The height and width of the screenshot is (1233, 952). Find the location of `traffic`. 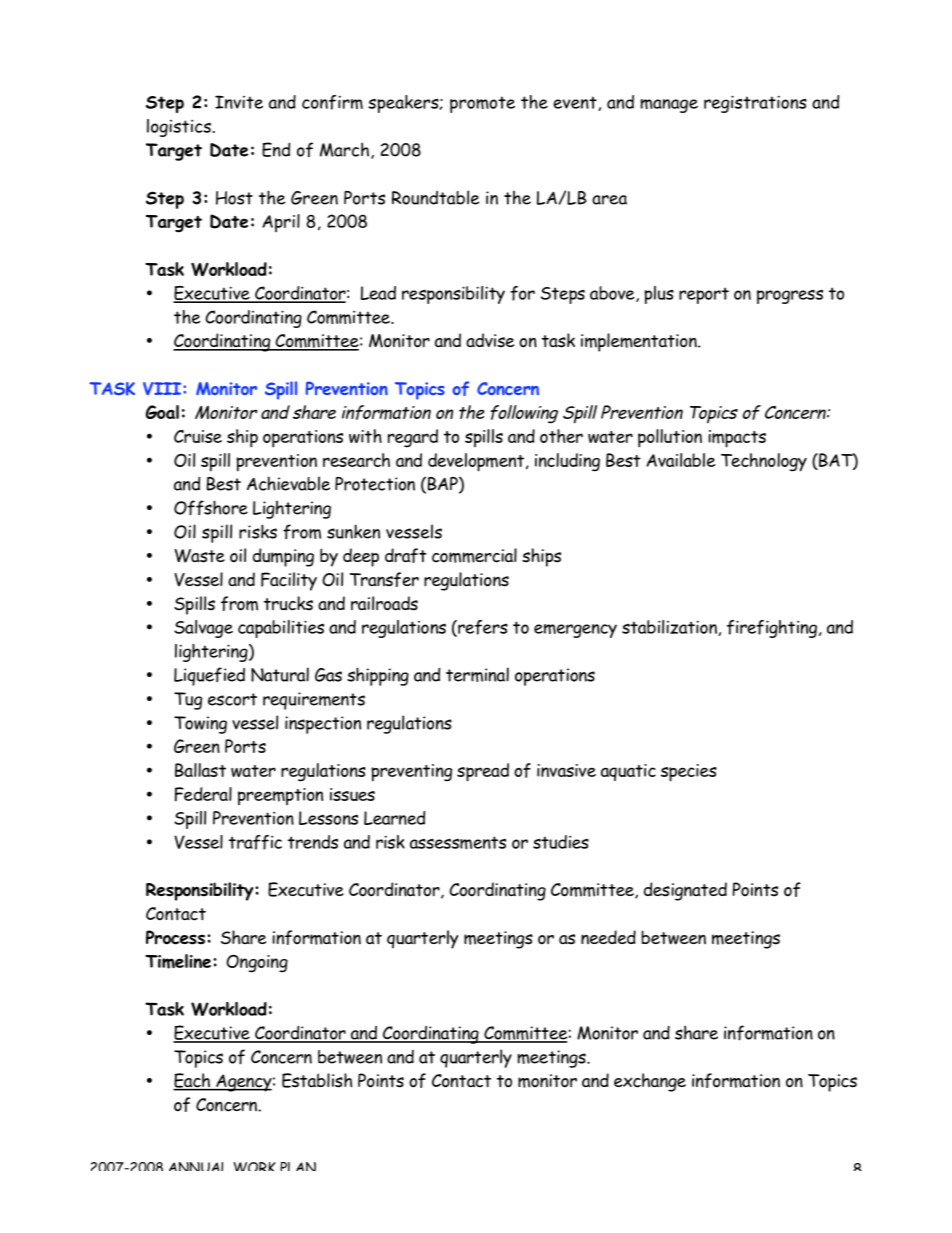

traffic is located at coordinates (255, 842).
